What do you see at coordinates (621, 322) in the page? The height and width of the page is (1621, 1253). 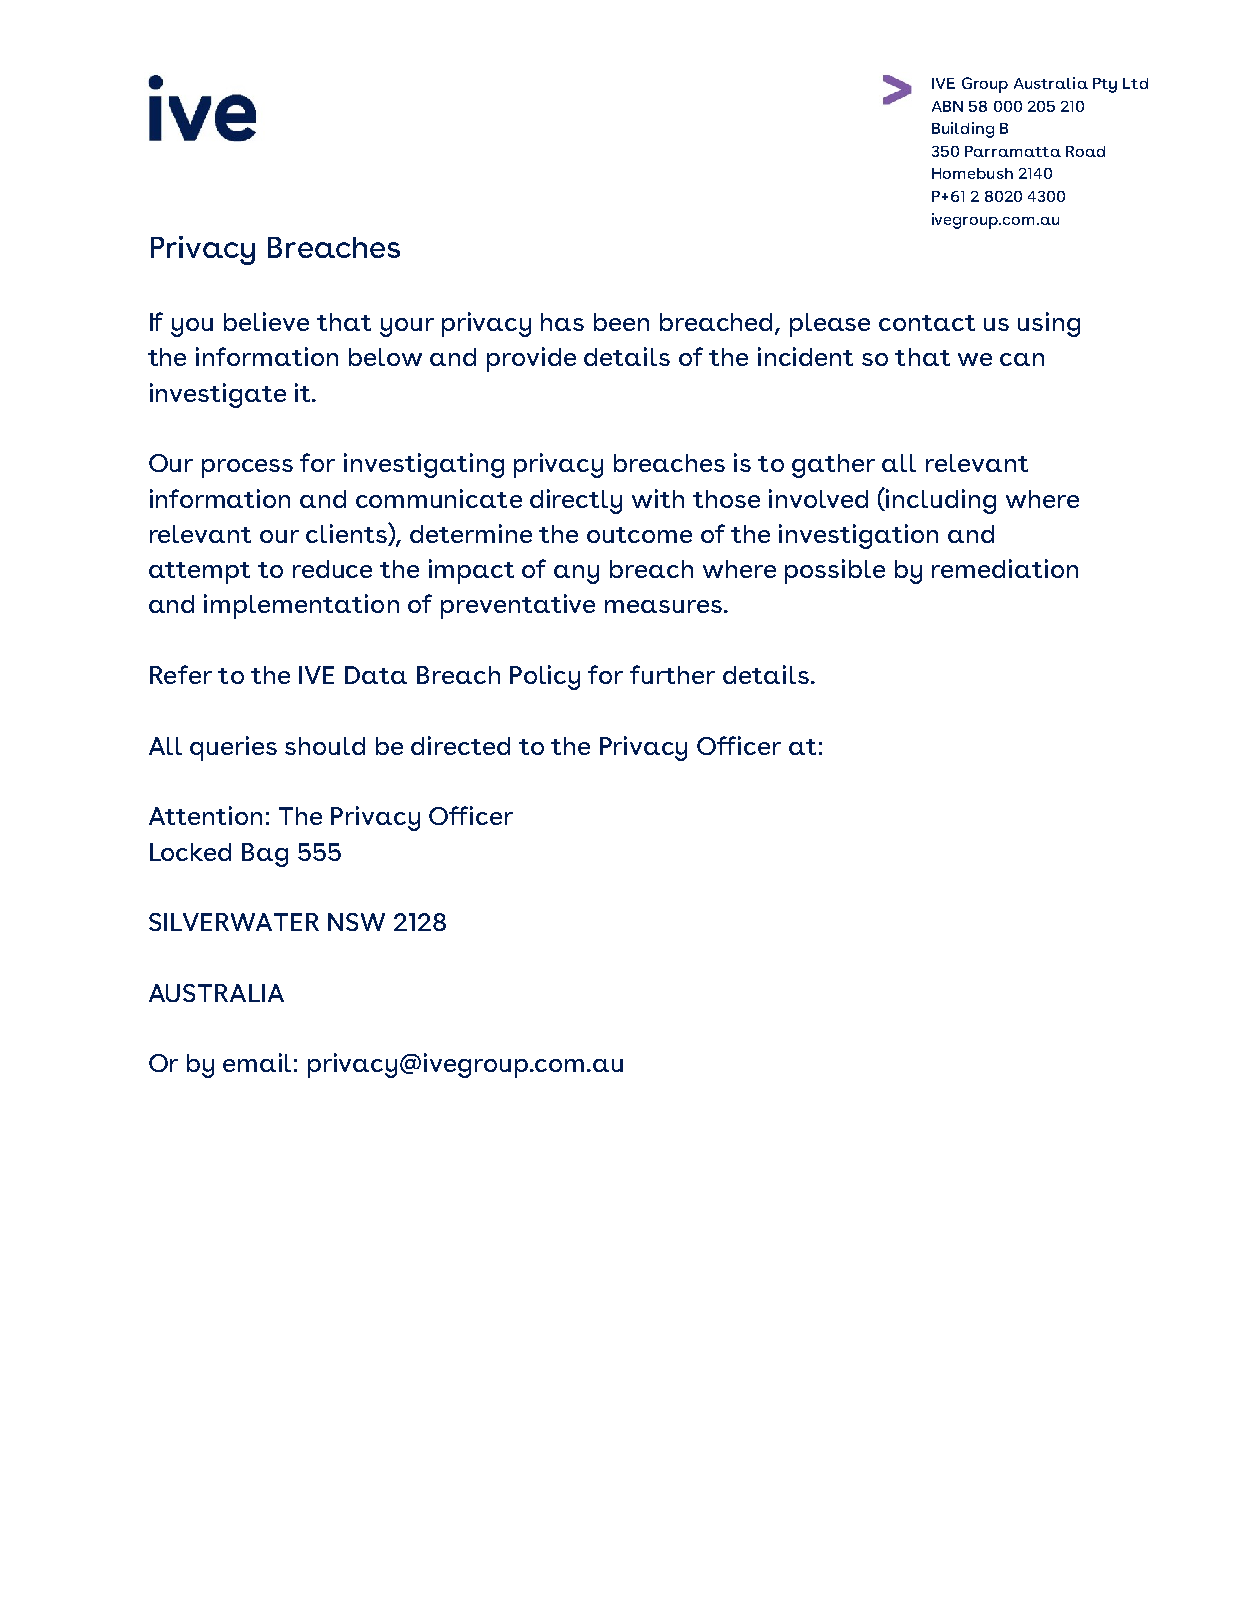 I see `been` at bounding box center [621, 322].
